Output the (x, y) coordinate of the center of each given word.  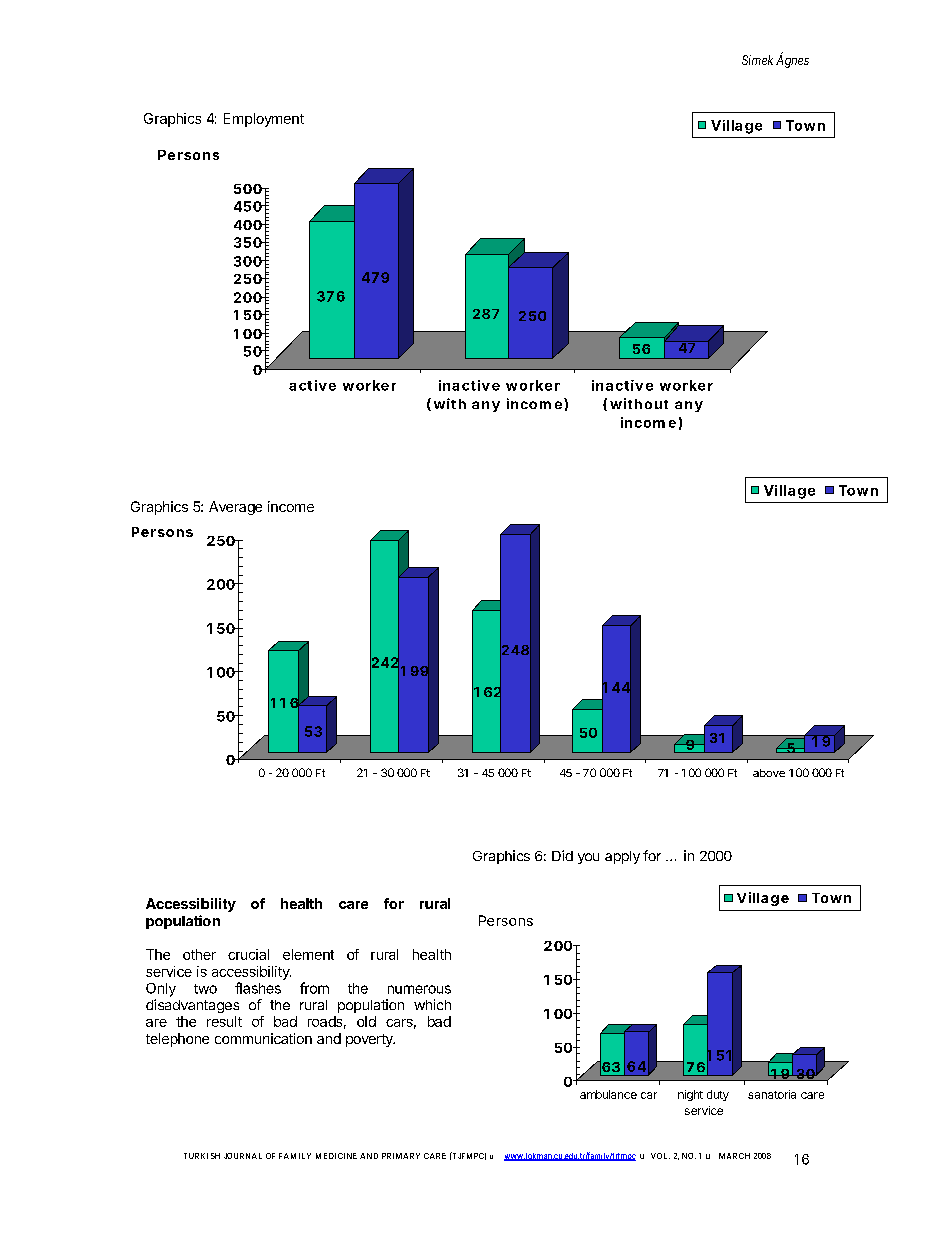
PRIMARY (401, 1156)
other (199, 954)
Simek (757, 60)
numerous (419, 989)
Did (562, 855)
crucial (248, 954)
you (588, 858)
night (690, 1095)
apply (622, 857)
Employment (264, 120)
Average (235, 508)
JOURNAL (243, 1156)
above (769, 773)
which (432, 1004)
